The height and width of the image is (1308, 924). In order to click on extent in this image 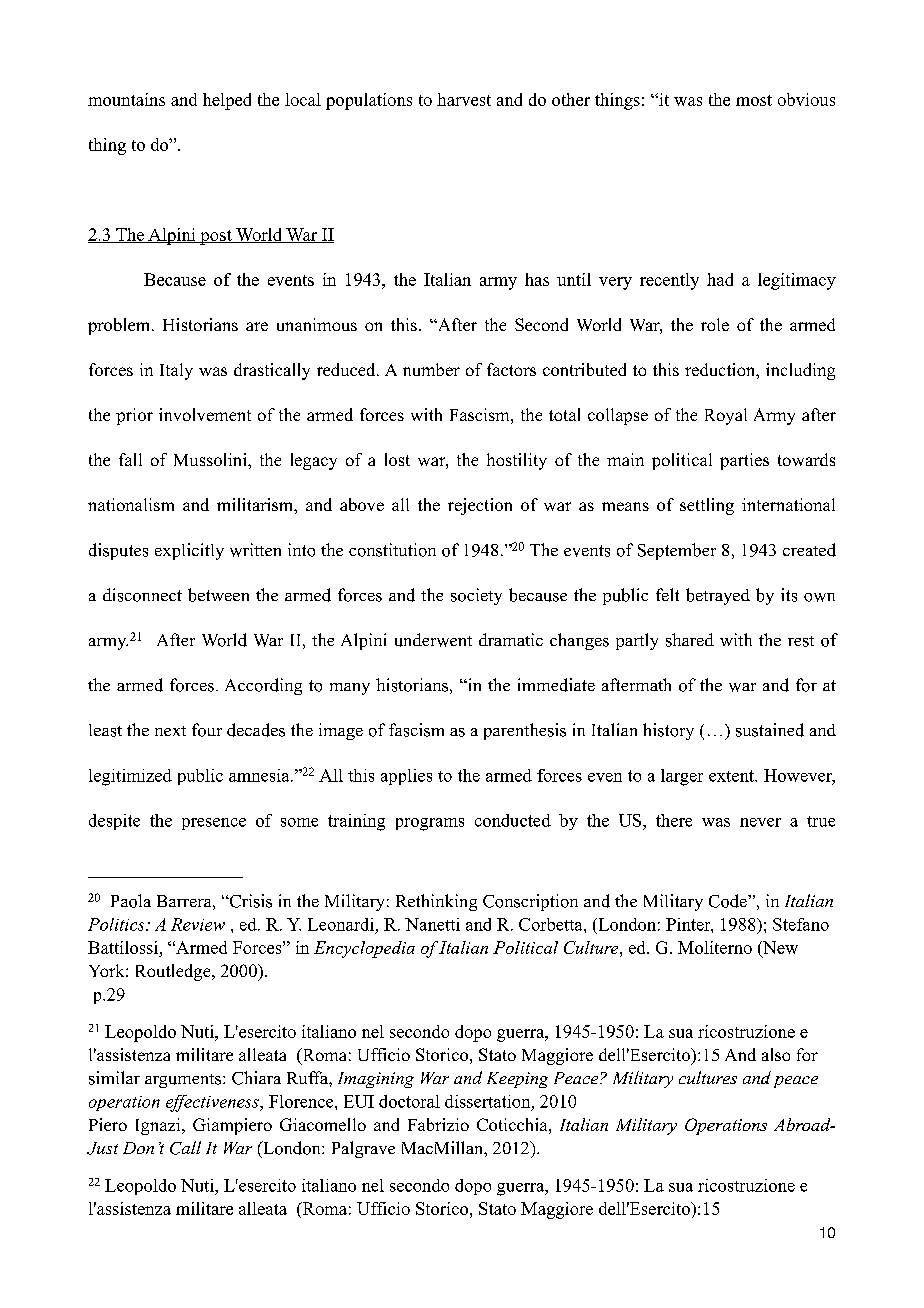, I will do `click(733, 776)`.
